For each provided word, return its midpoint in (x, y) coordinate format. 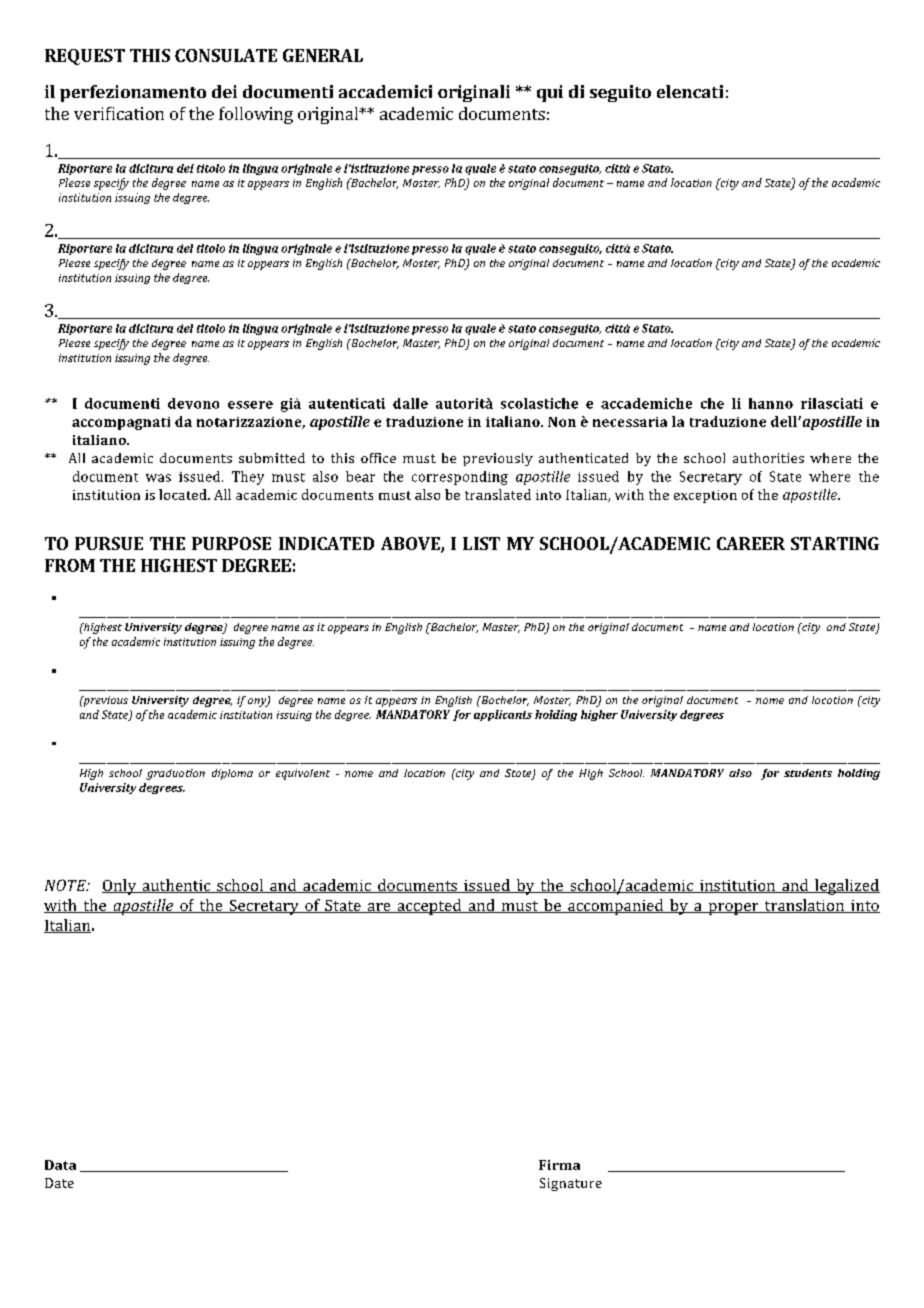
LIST (481, 543)
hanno (771, 403)
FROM (70, 565)
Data (60, 1165)
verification (119, 113)
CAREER (751, 543)
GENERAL (323, 55)
